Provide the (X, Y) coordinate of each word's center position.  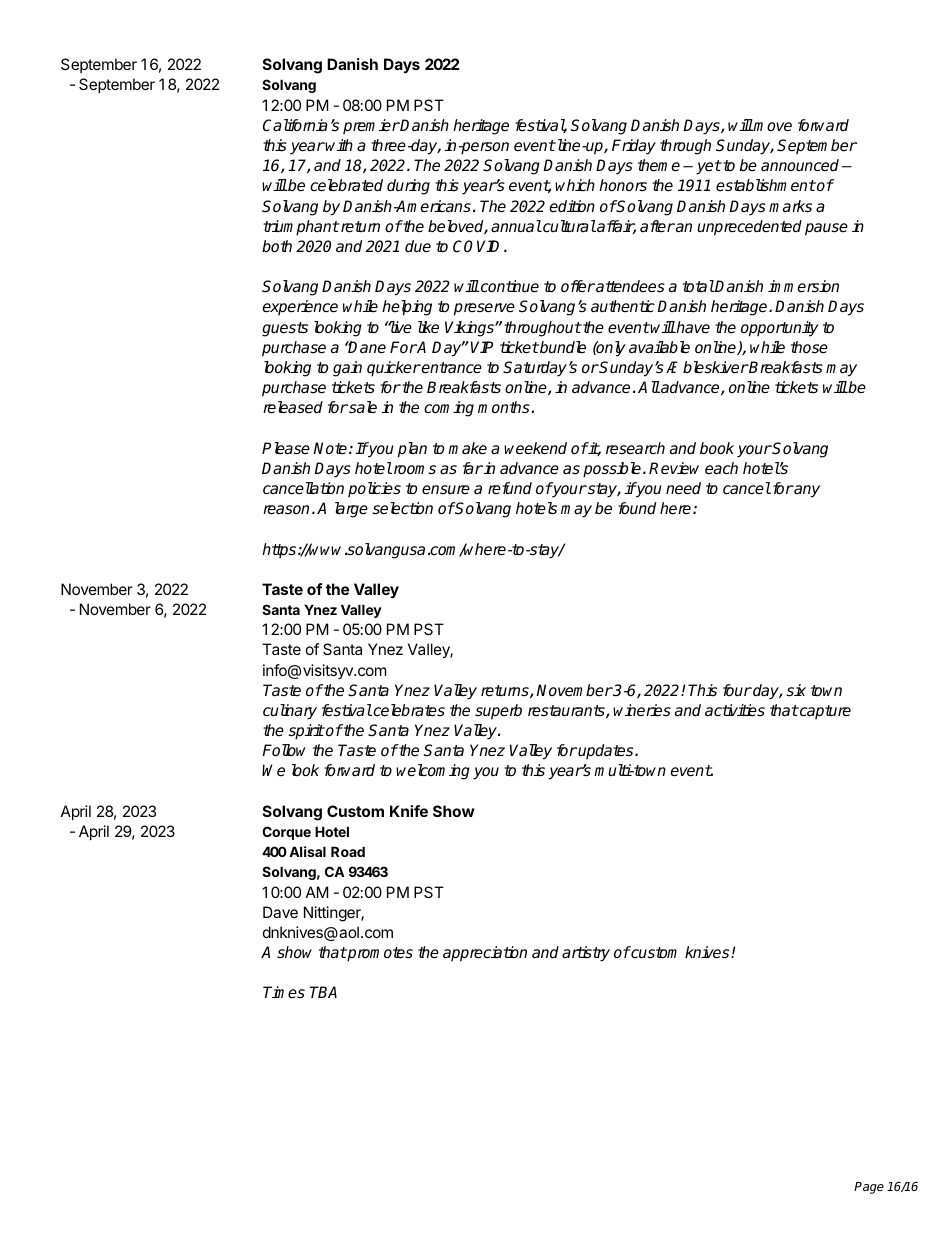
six (796, 690)
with (339, 145)
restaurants (567, 711)
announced (800, 165)
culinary (290, 712)
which (575, 185)
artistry (586, 954)
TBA (323, 992)
